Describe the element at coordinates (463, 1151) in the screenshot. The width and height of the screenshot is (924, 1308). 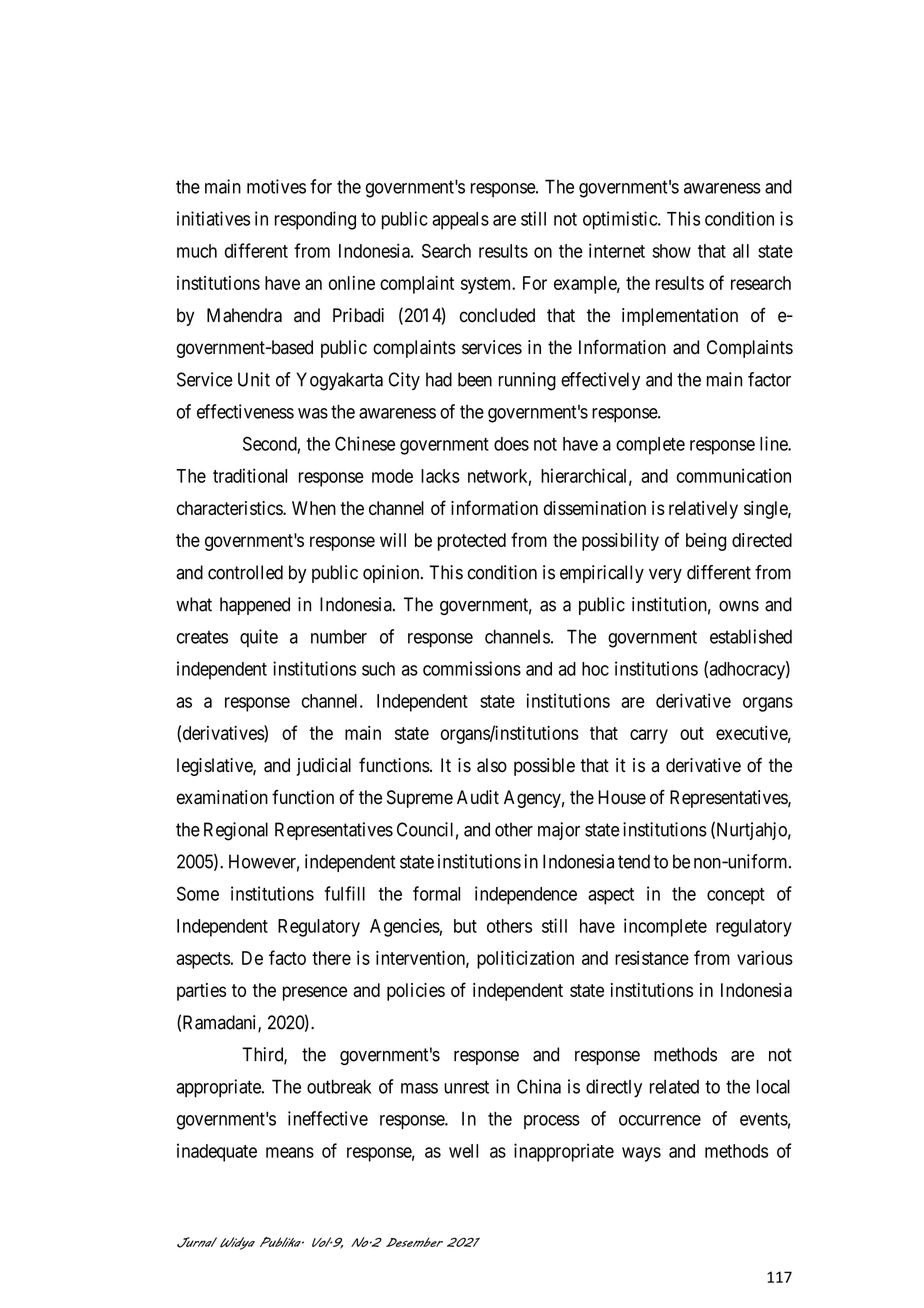
I see `well` at that location.
